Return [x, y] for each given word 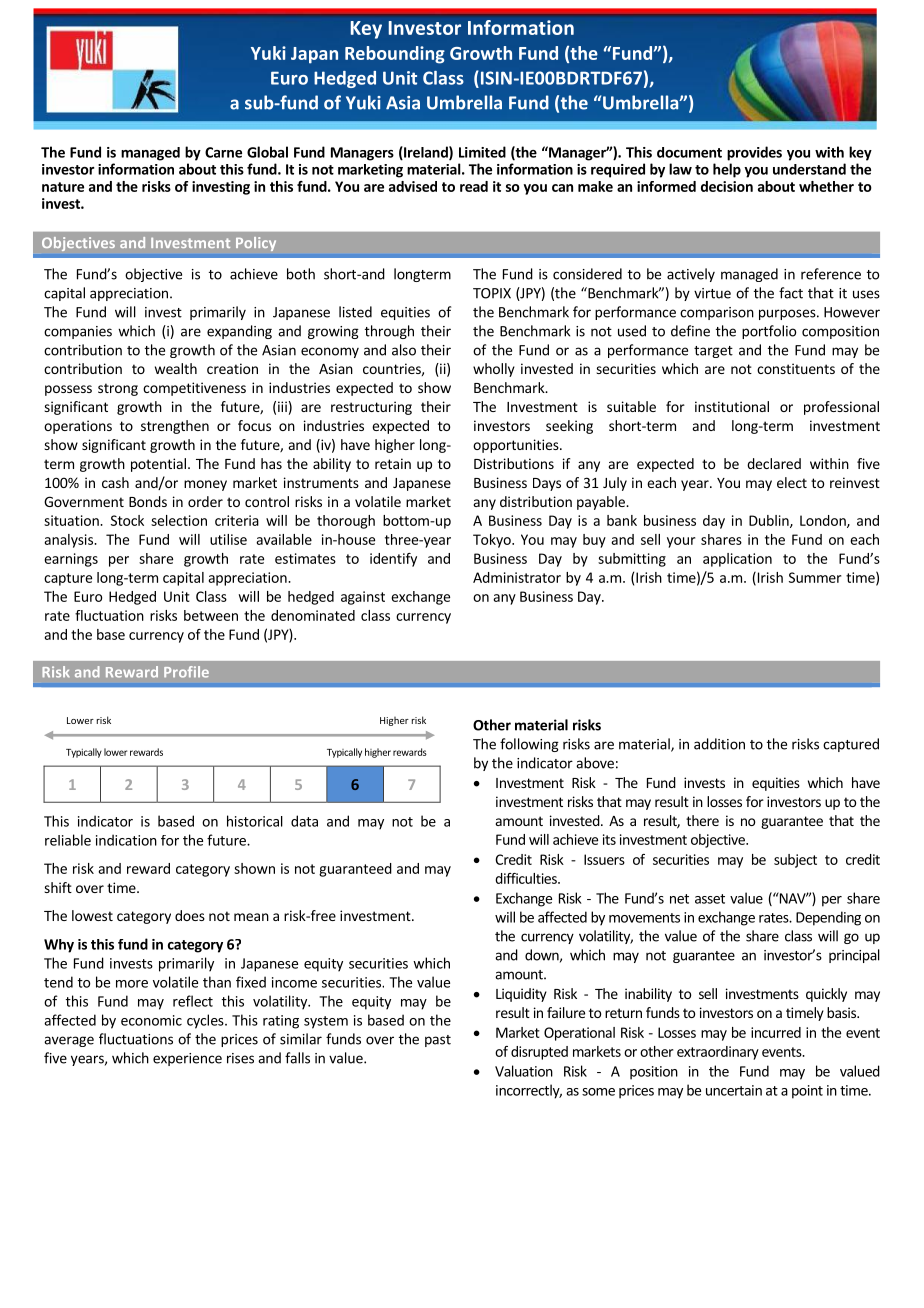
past [438, 1041]
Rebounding [395, 55]
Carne [223, 152]
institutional [732, 406]
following [529, 745]
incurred [776, 1032]
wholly [494, 370]
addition [719, 744]
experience [187, 1059]
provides [754, 153]
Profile [186, 672]
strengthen [175, 427]
